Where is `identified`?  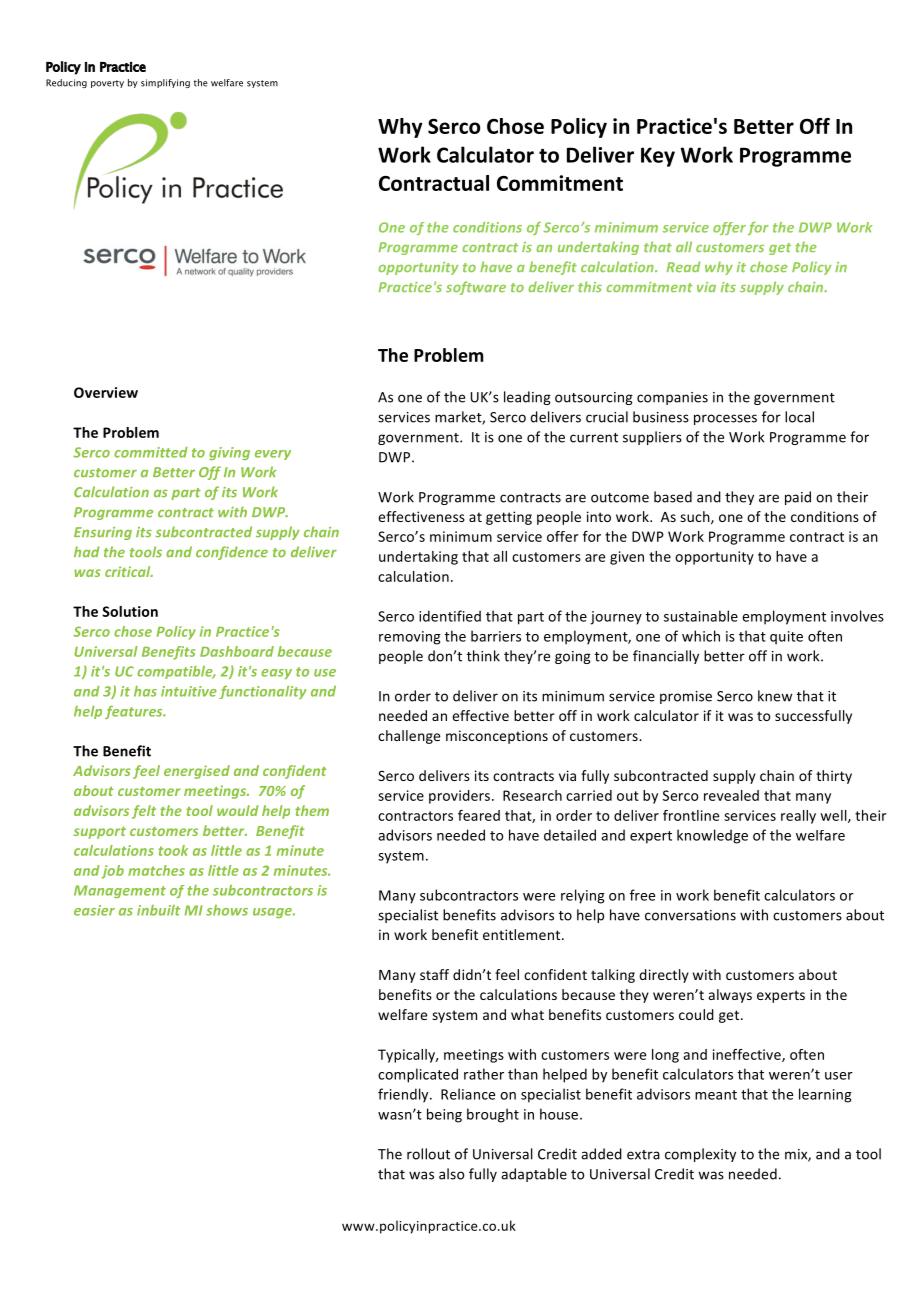
identified is located at coordinates (450, 616).
